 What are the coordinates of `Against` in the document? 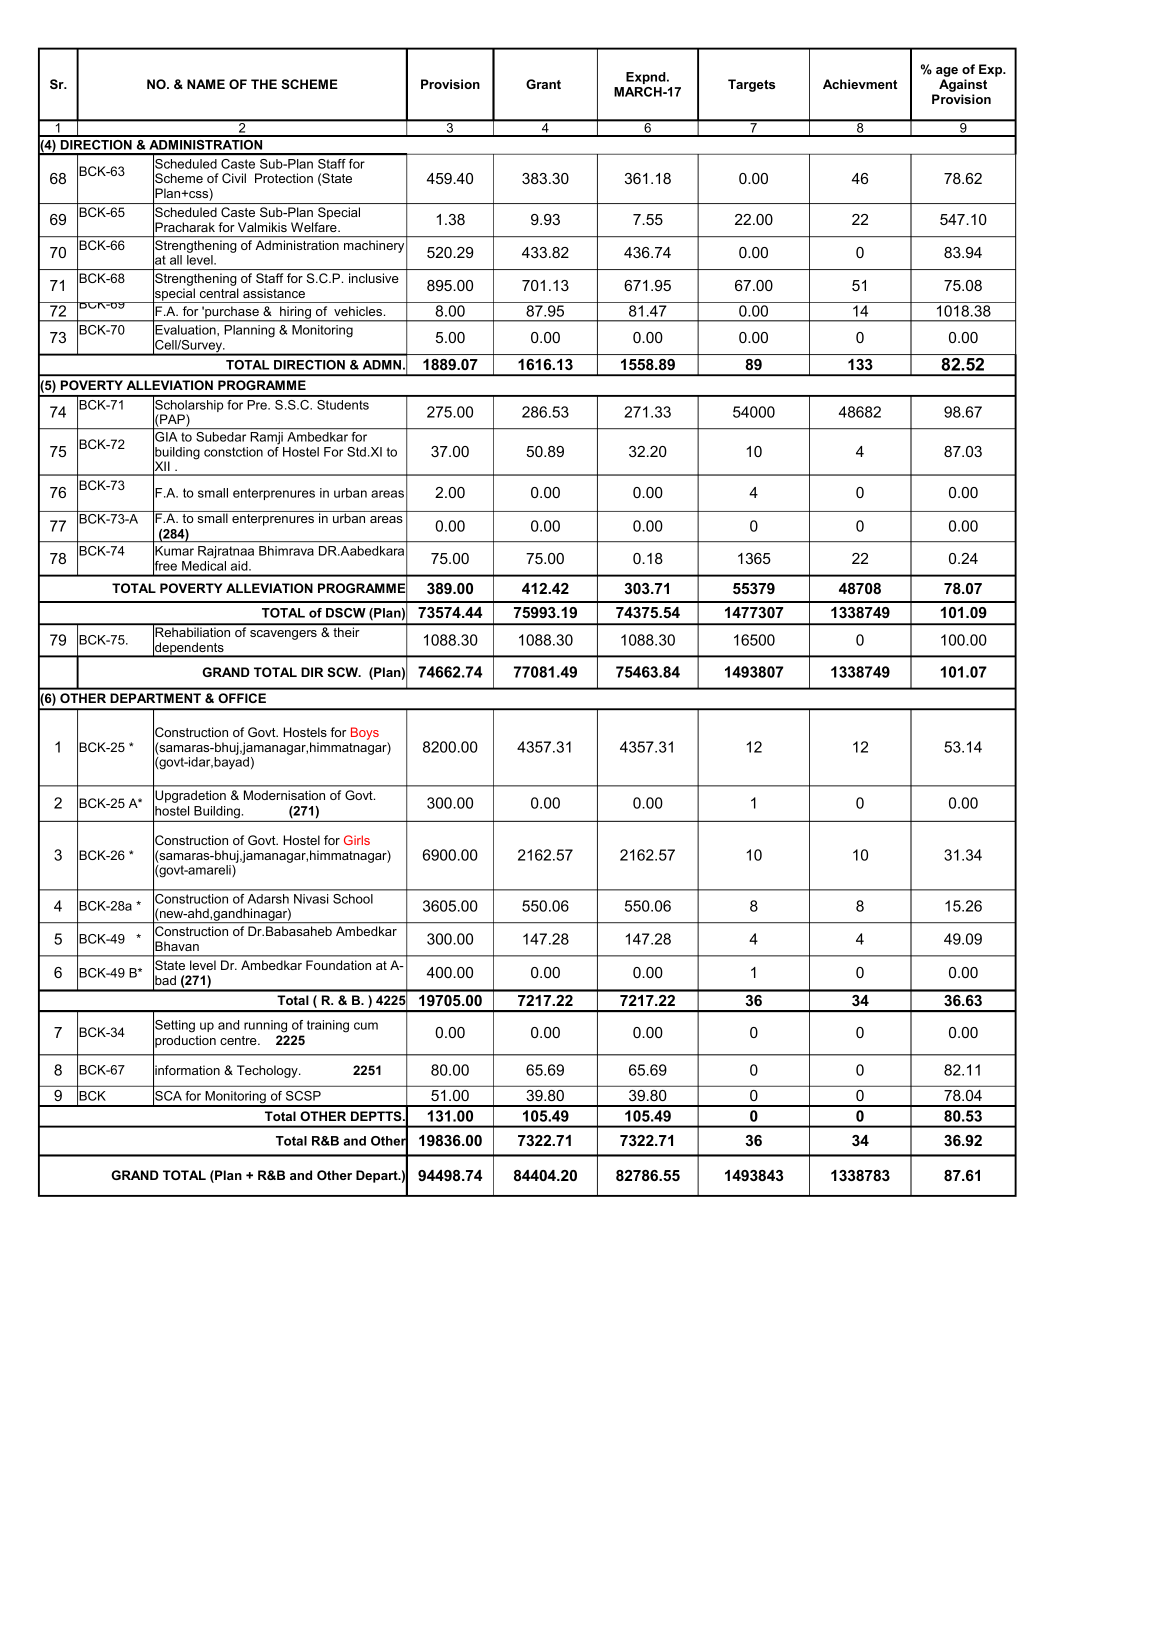 It's located at (963, 85).
